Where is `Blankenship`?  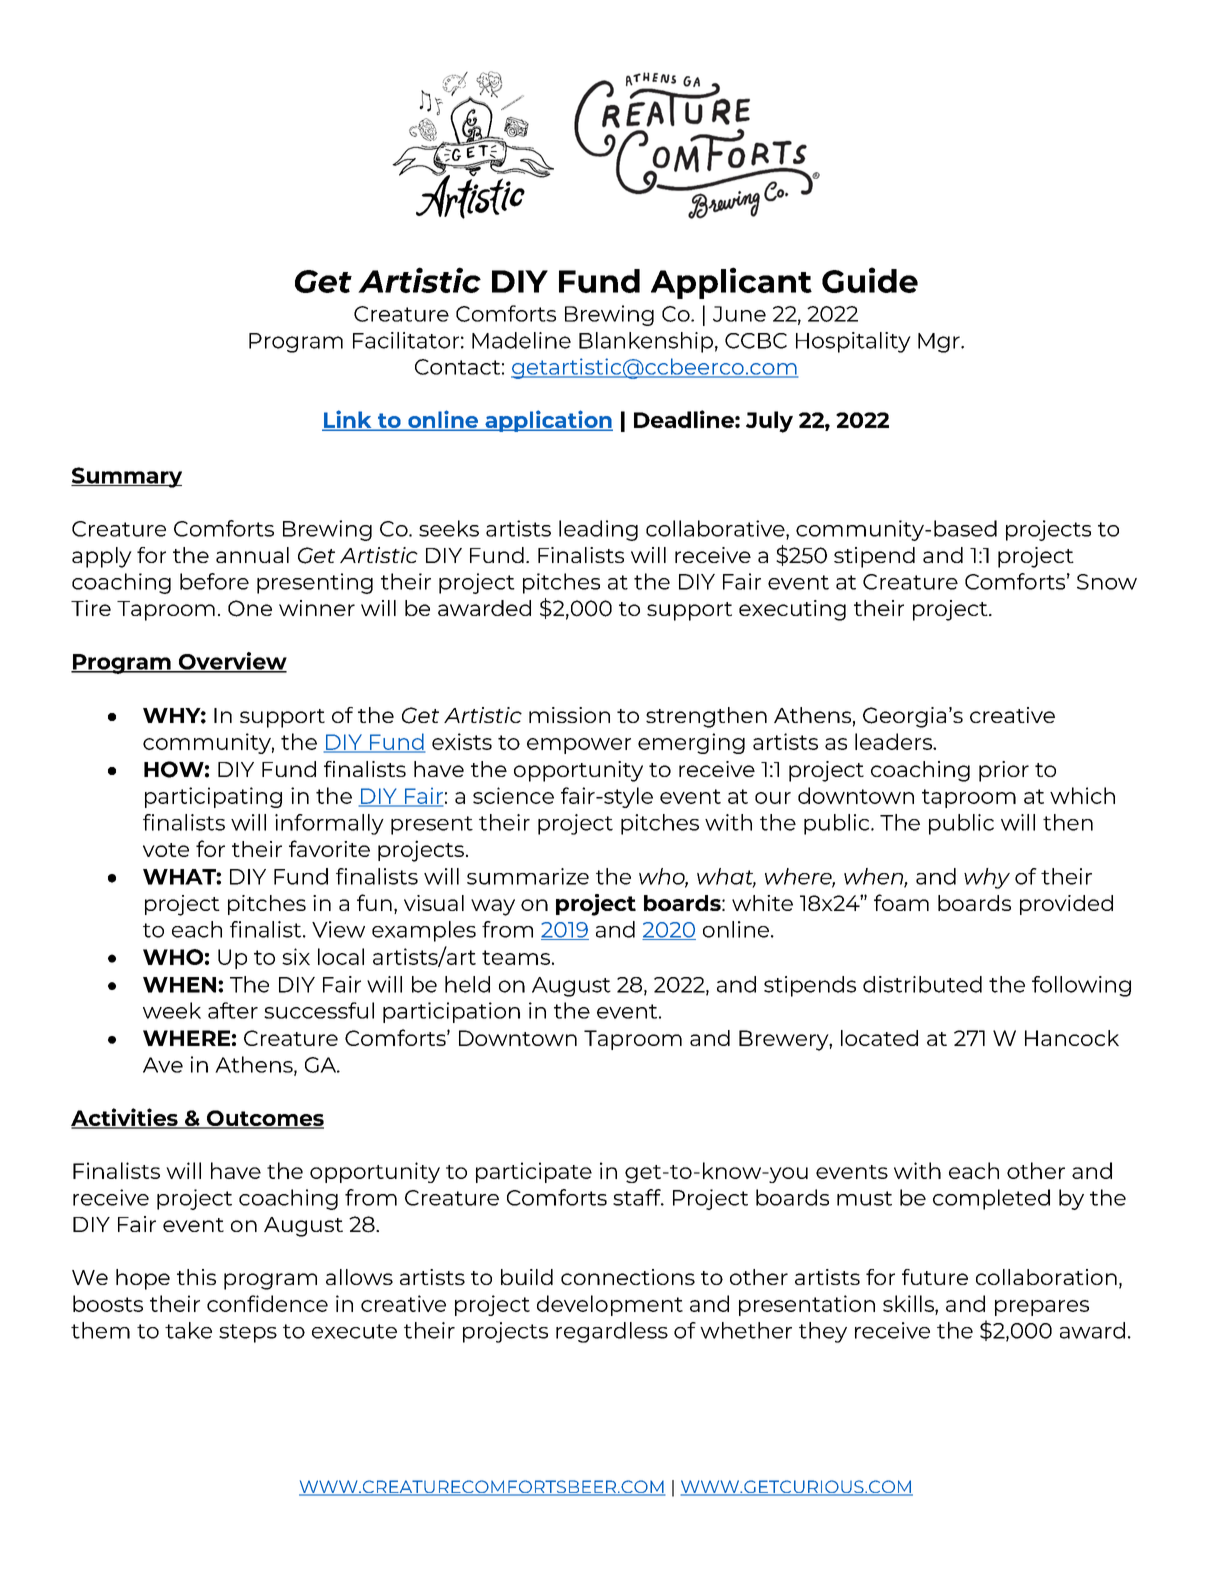
Blankenship is located at coordinates (646, 342).
